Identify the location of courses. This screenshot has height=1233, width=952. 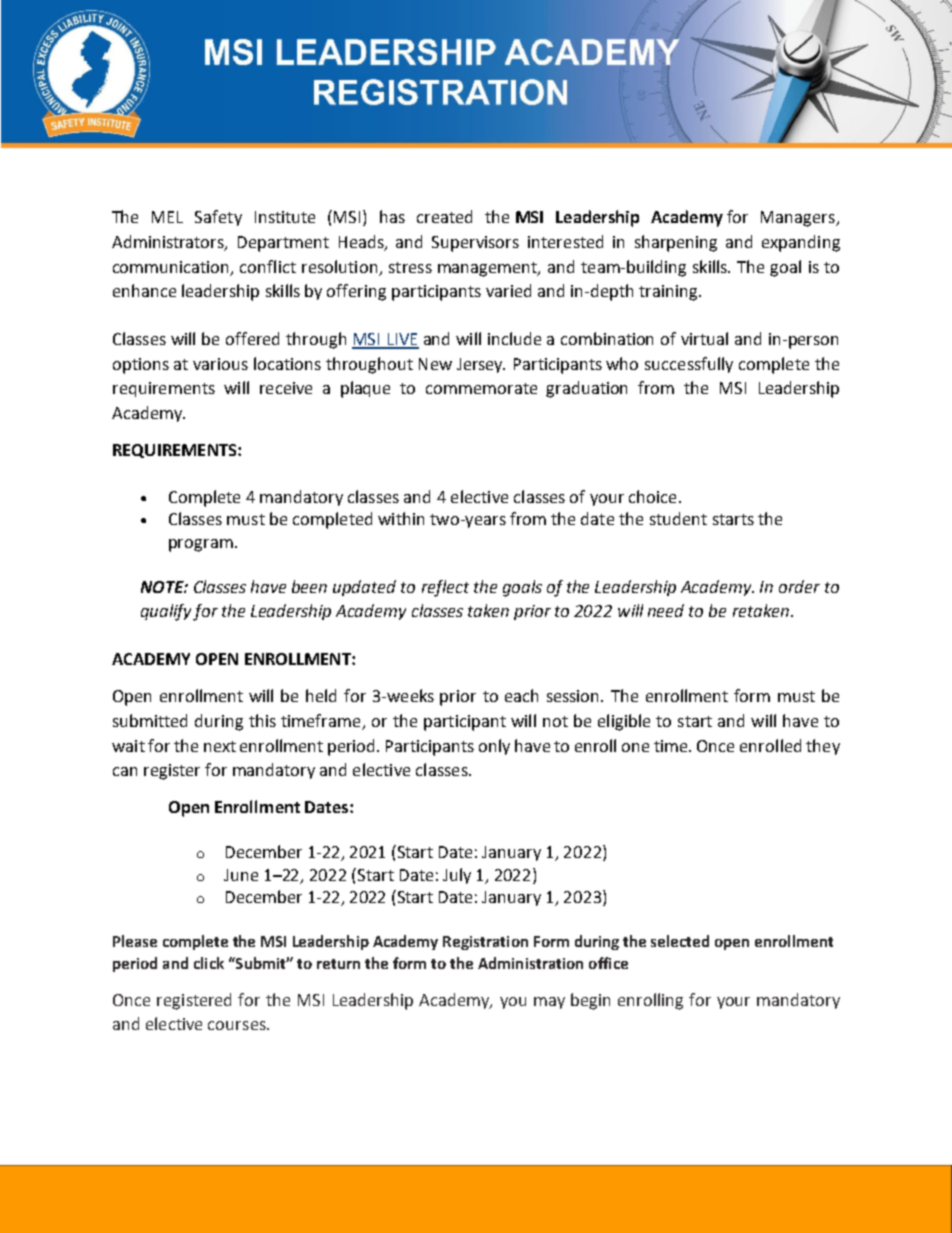
(238, 1025).
